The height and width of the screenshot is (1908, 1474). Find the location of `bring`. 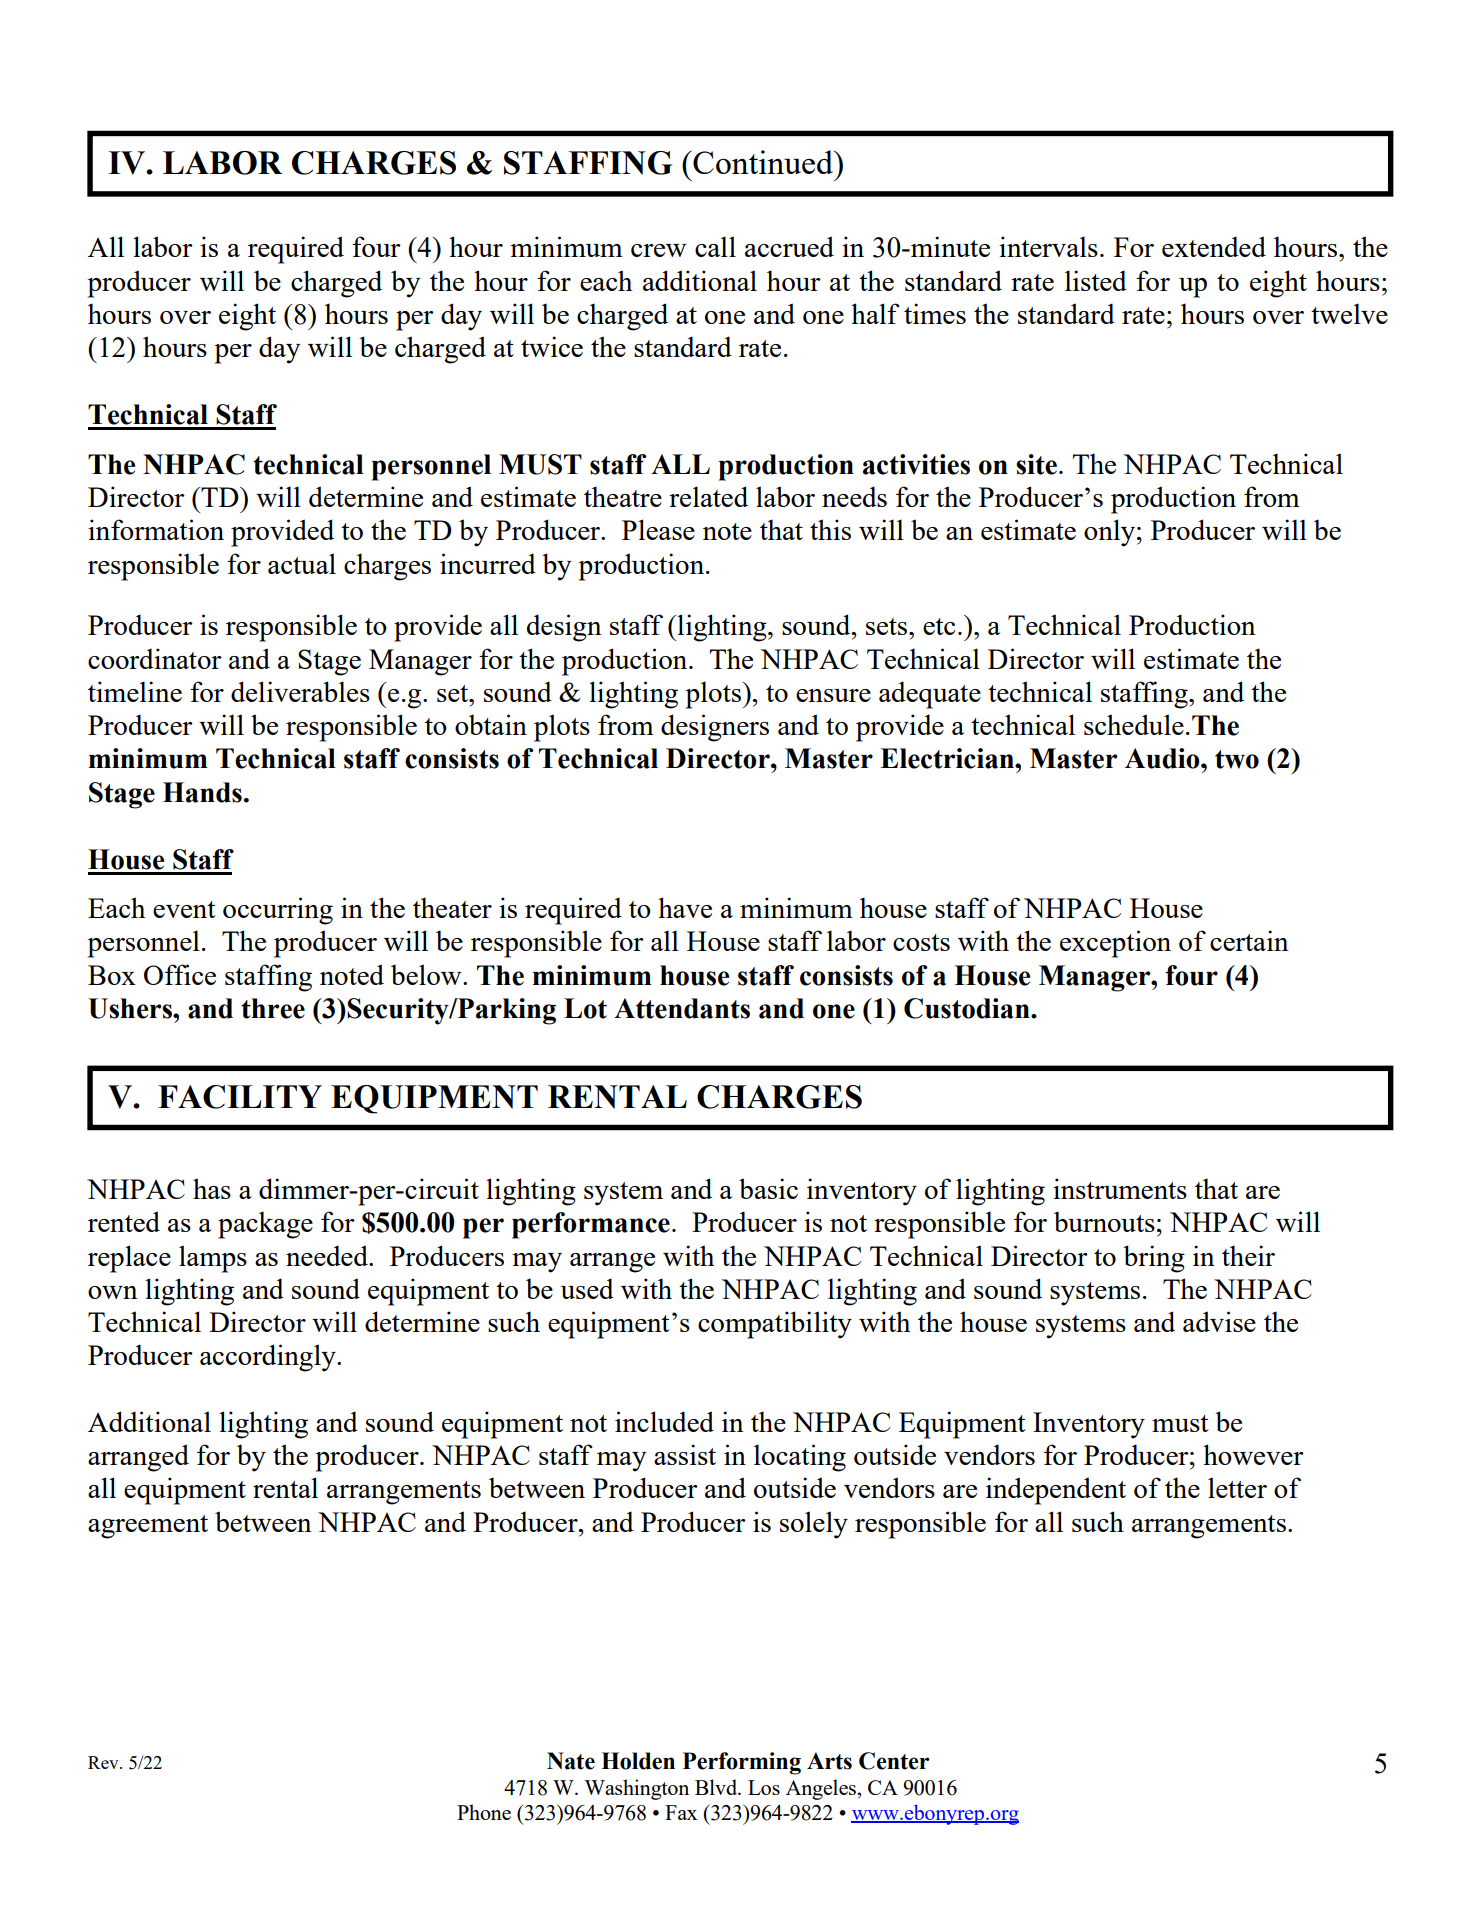

bring is located at coordinates (1154, 1259).
